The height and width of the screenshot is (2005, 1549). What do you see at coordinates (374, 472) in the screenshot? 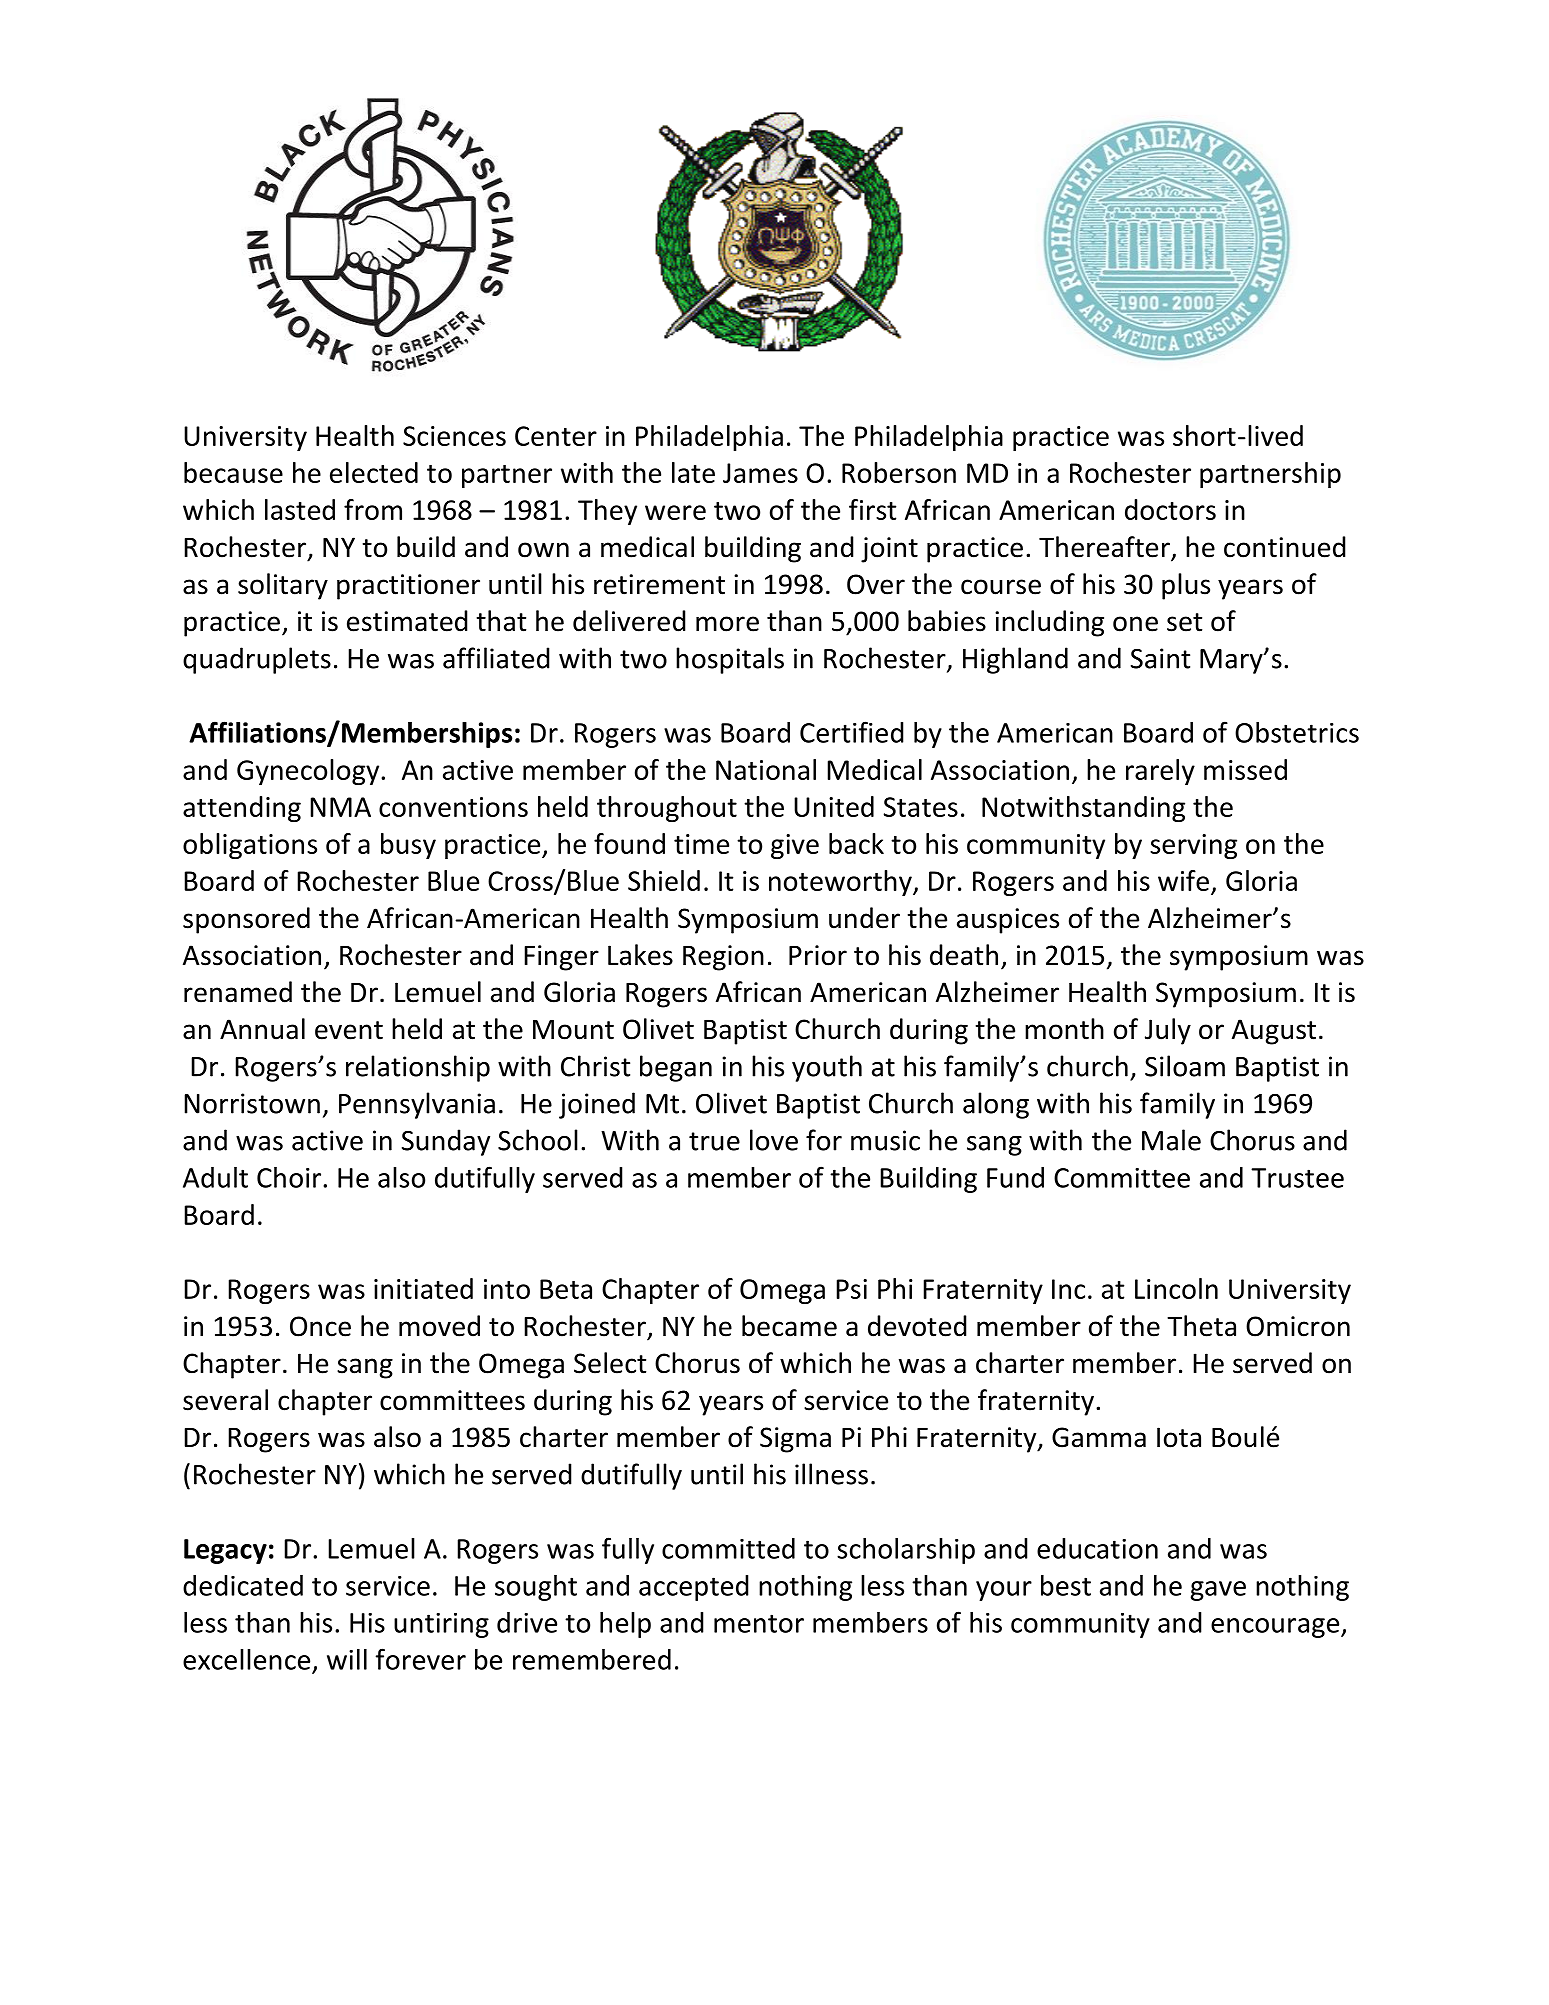
I see `elected` at bounding box center [374, 472].
